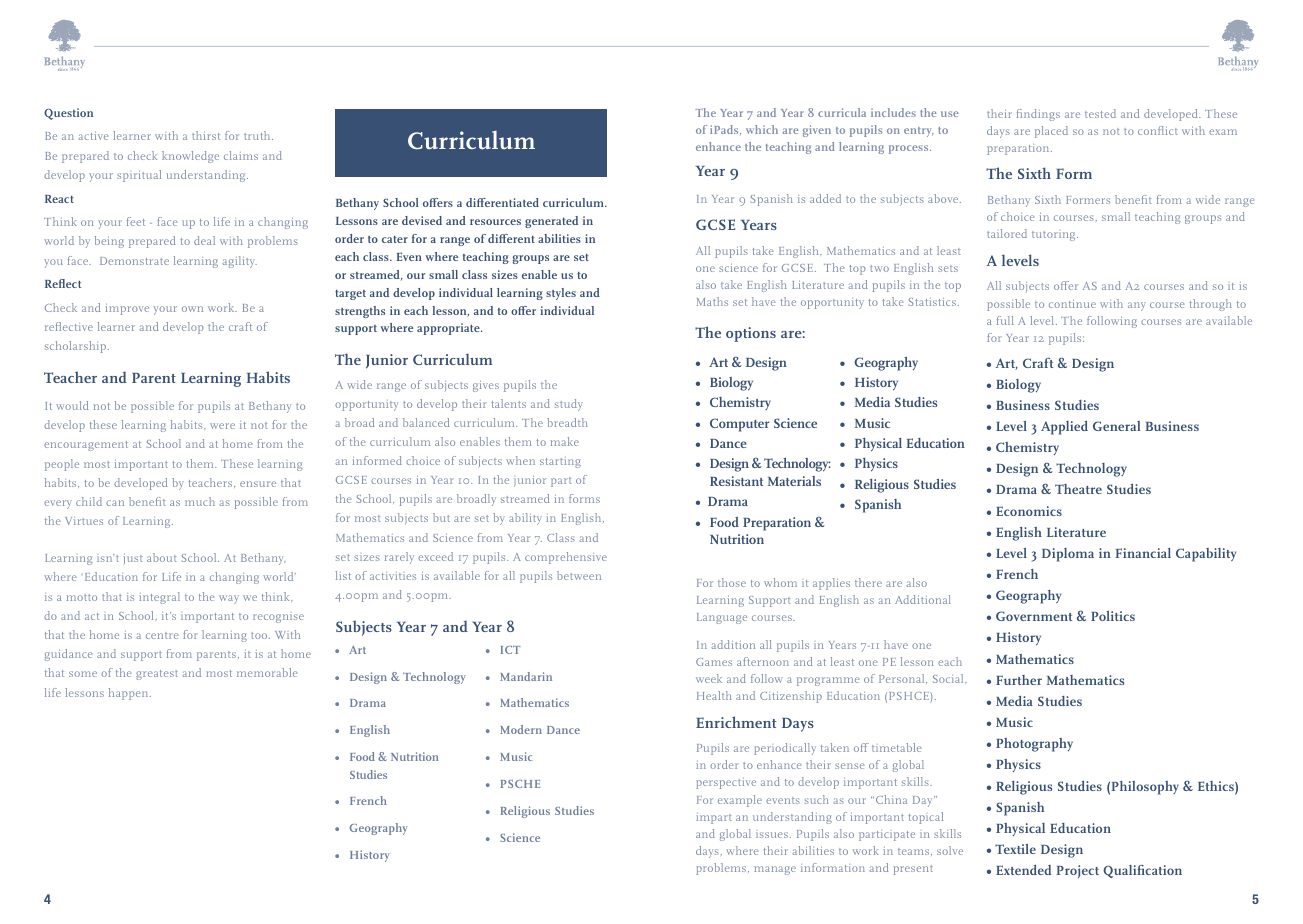 The width and height of the screenshot is (1303, 924). I want to click on continue, so click(1072, 304).
